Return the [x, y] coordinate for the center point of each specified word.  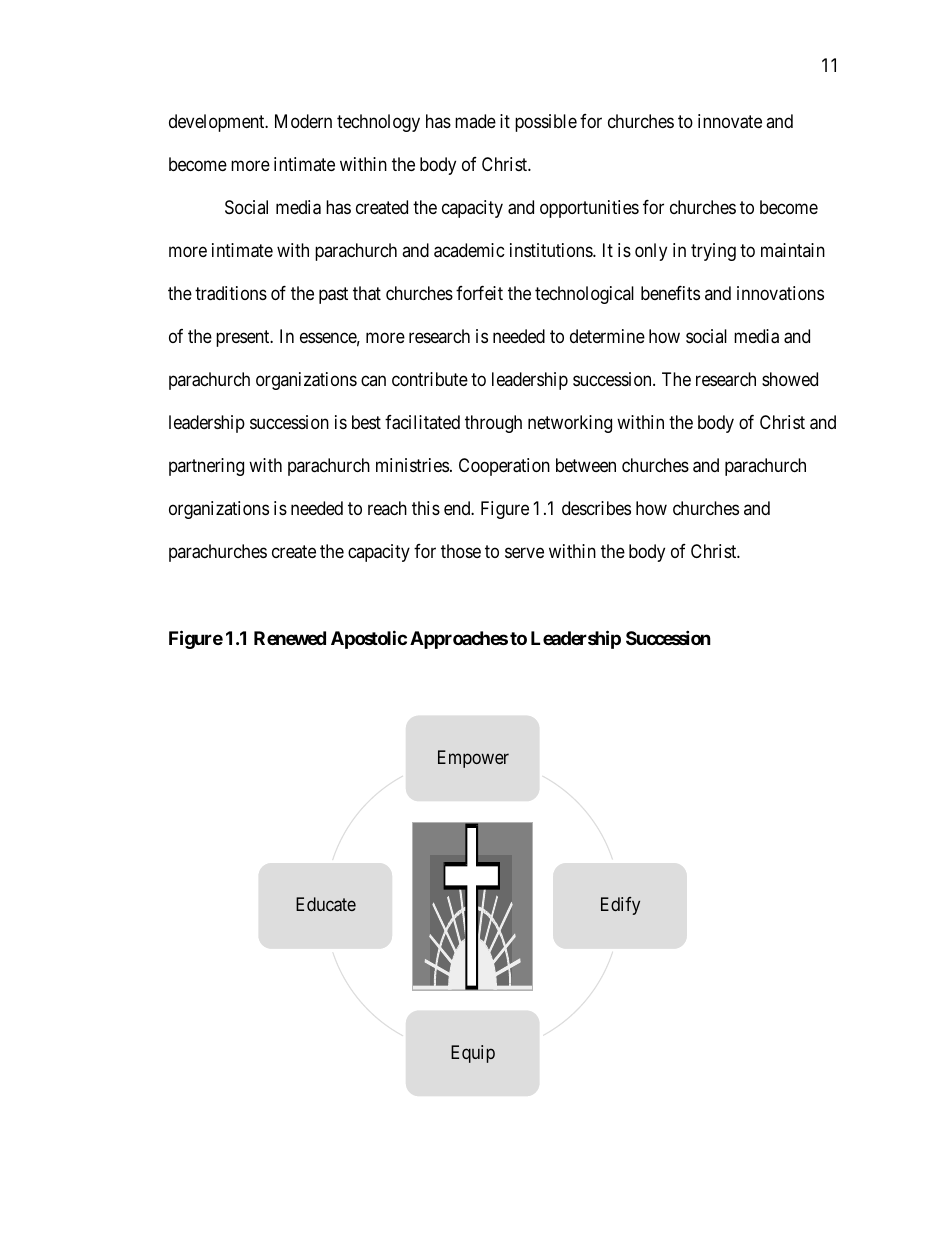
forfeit [479, 293]
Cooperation [504, 467]
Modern [303, 121]
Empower [473, 759]
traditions [231, 293]
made [475, 121]
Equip [473, 1054]
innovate [730, 121]
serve [524, 553]
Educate [326, 904]
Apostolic [369, 639]
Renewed [290, 638]
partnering [206, 467]
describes [596, 508]
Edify [620, 906]
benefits [670, 293]
